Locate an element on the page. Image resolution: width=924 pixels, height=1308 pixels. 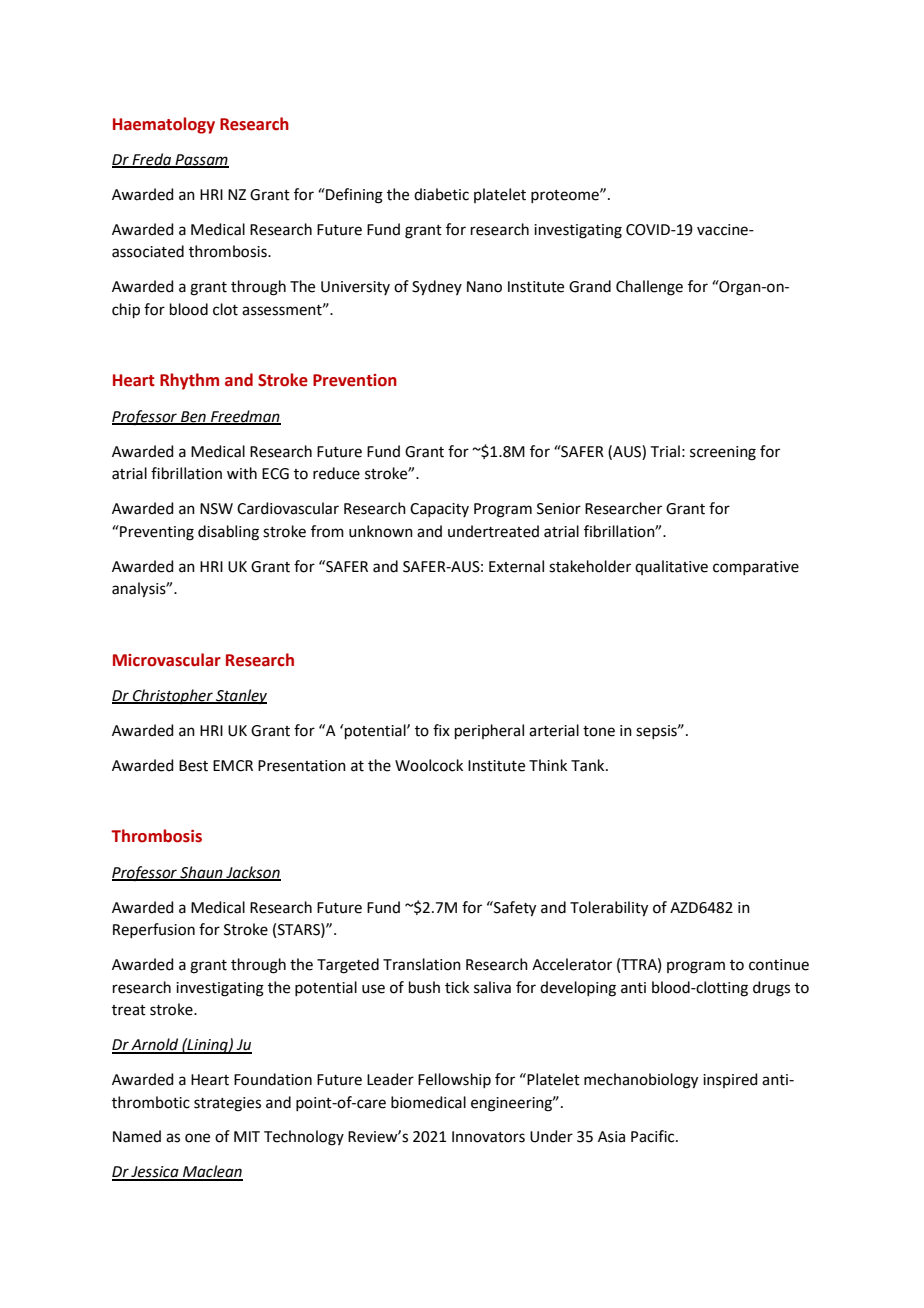
tone is located at coordinates (599, 731).
